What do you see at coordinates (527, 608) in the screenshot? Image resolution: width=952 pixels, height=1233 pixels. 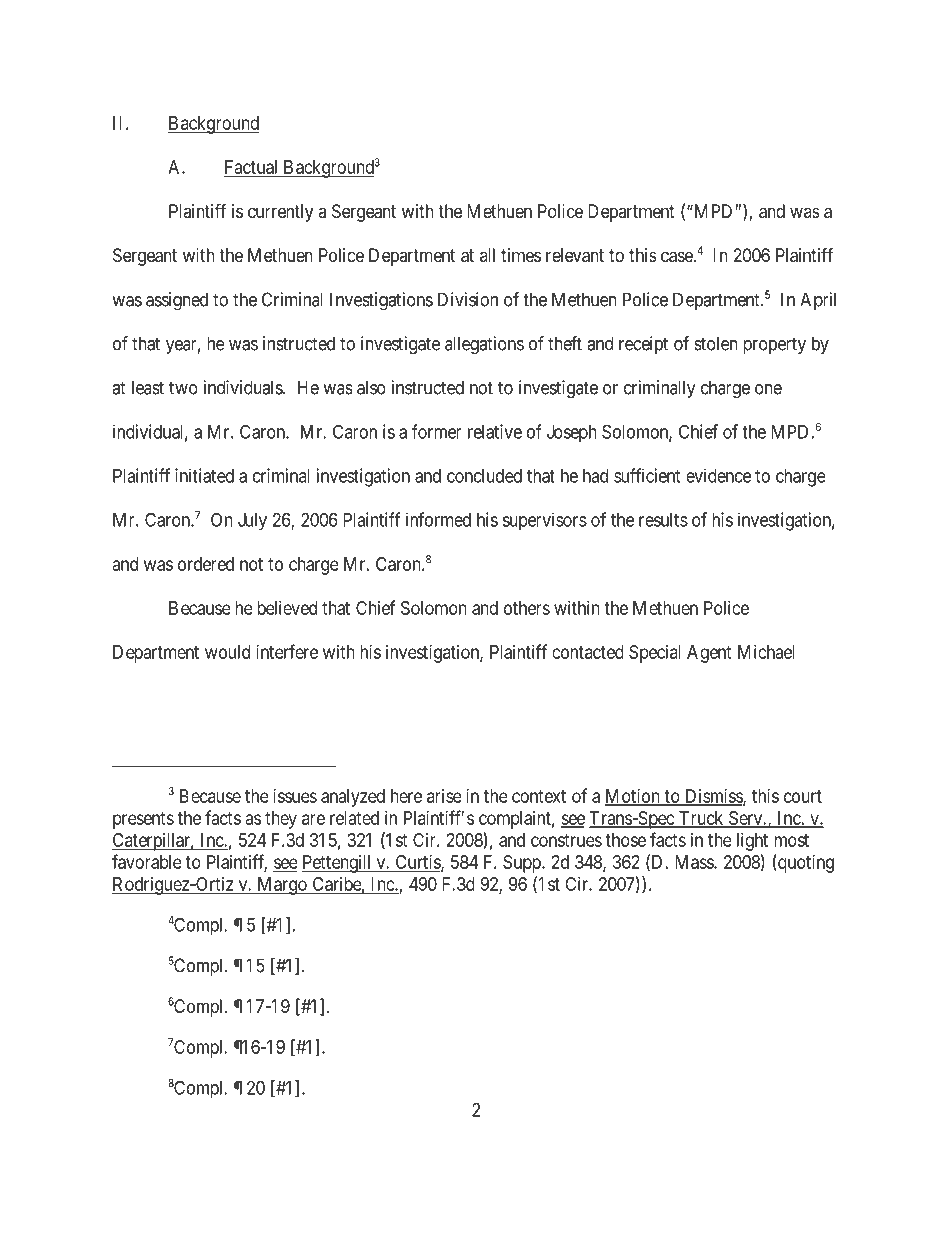 I see `others` at bounding box center [527, 608].
